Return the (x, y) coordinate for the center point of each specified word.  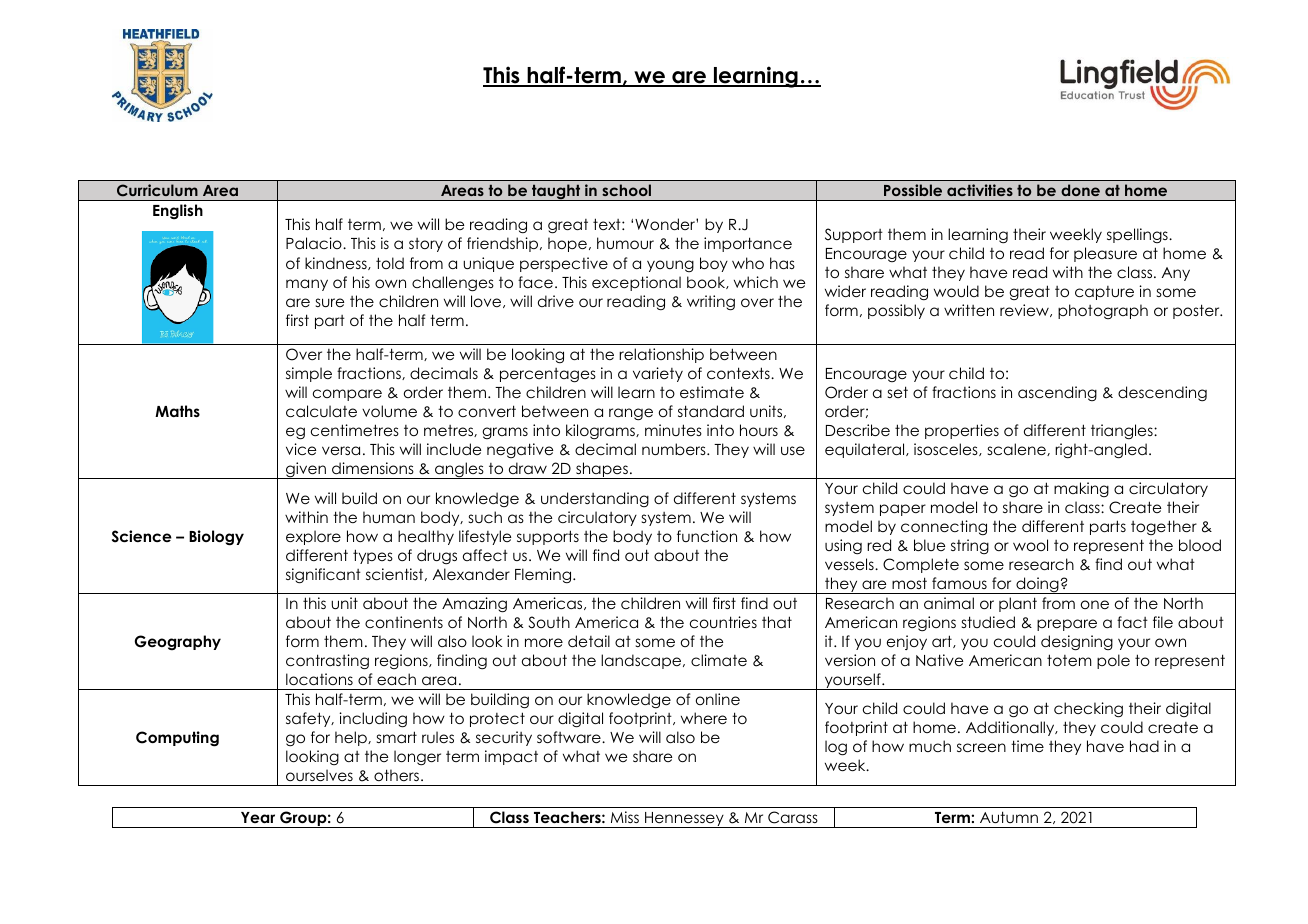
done (1080, 190)
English (178, 212)
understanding (595, 499)
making (1081, 489)
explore (313, 537)
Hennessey (684, 820)
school (626, 190)
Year (258, 817)
